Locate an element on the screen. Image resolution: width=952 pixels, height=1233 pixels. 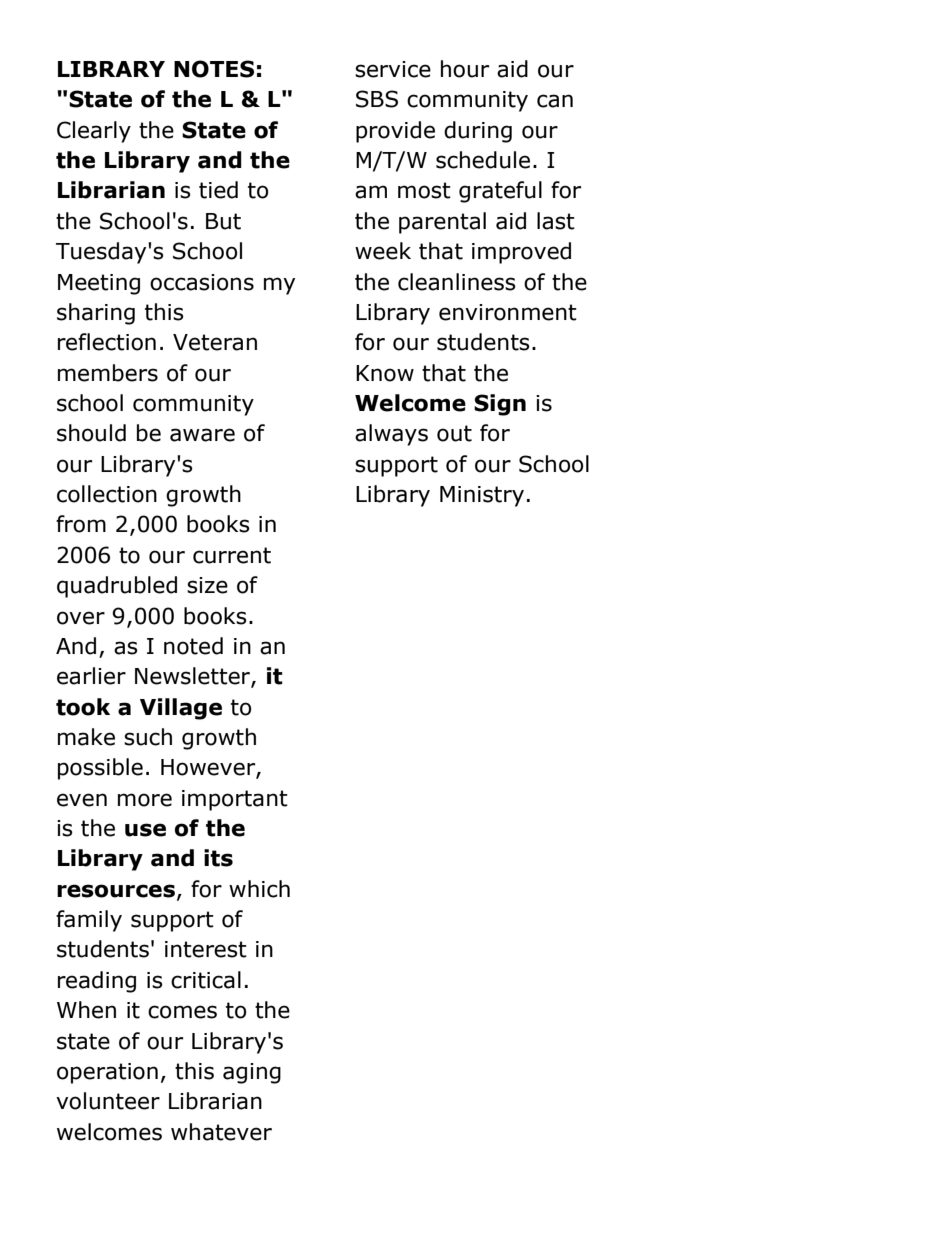
whatever is located at coordinates (221, 1132).
